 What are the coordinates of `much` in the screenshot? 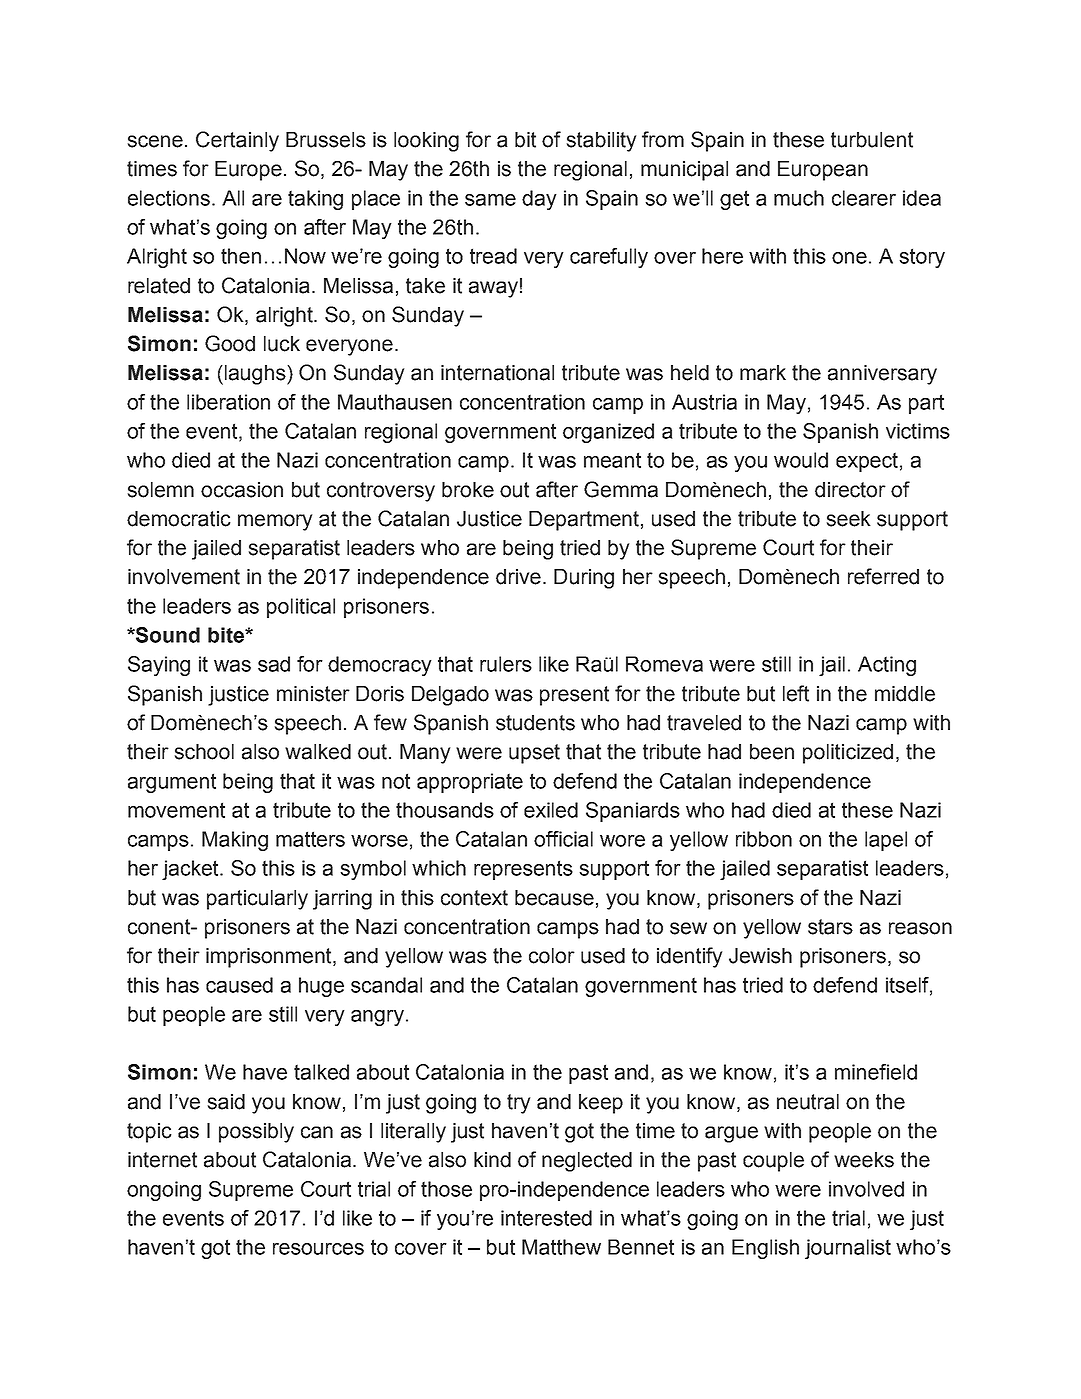 It's located at (799, 198).
